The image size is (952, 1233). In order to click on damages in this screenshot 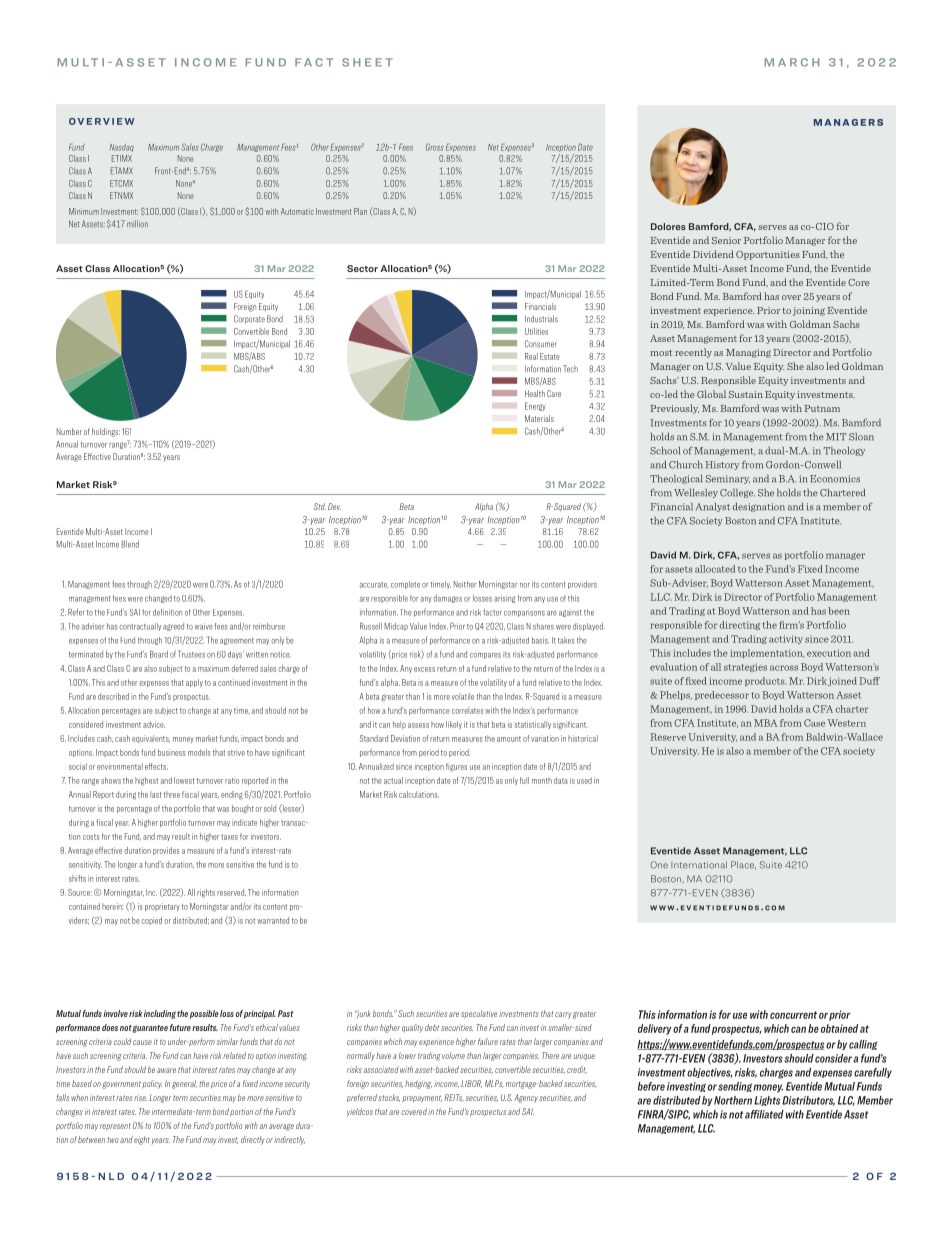, I will do `click(448, 599)`.
